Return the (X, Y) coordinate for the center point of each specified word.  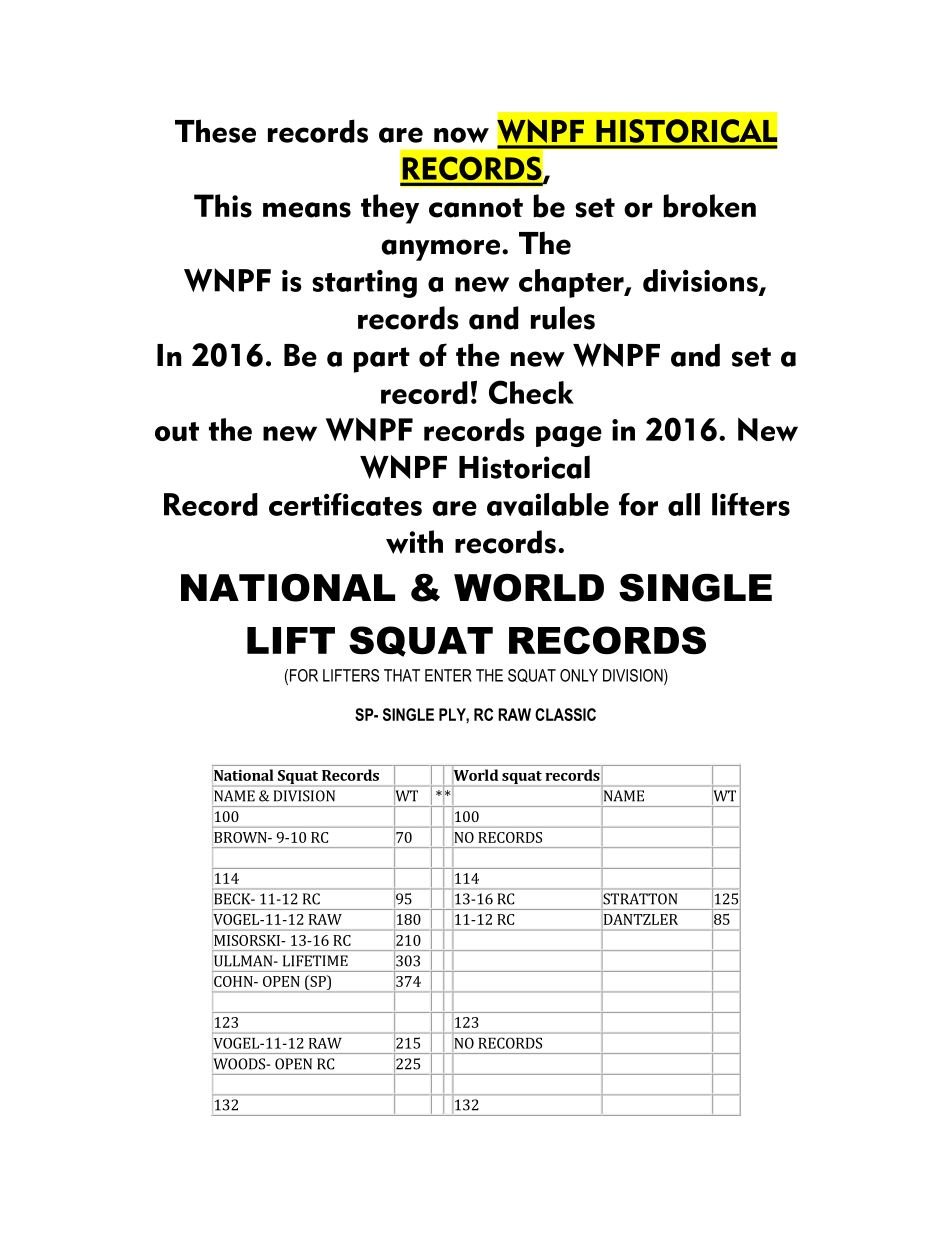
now (461, 135)
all (684, 504)
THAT (402, 675)
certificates (345, 504)
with (414, 542)
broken (710, 206)
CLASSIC (565, 714)
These (215, 131)
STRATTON (640, 899)
